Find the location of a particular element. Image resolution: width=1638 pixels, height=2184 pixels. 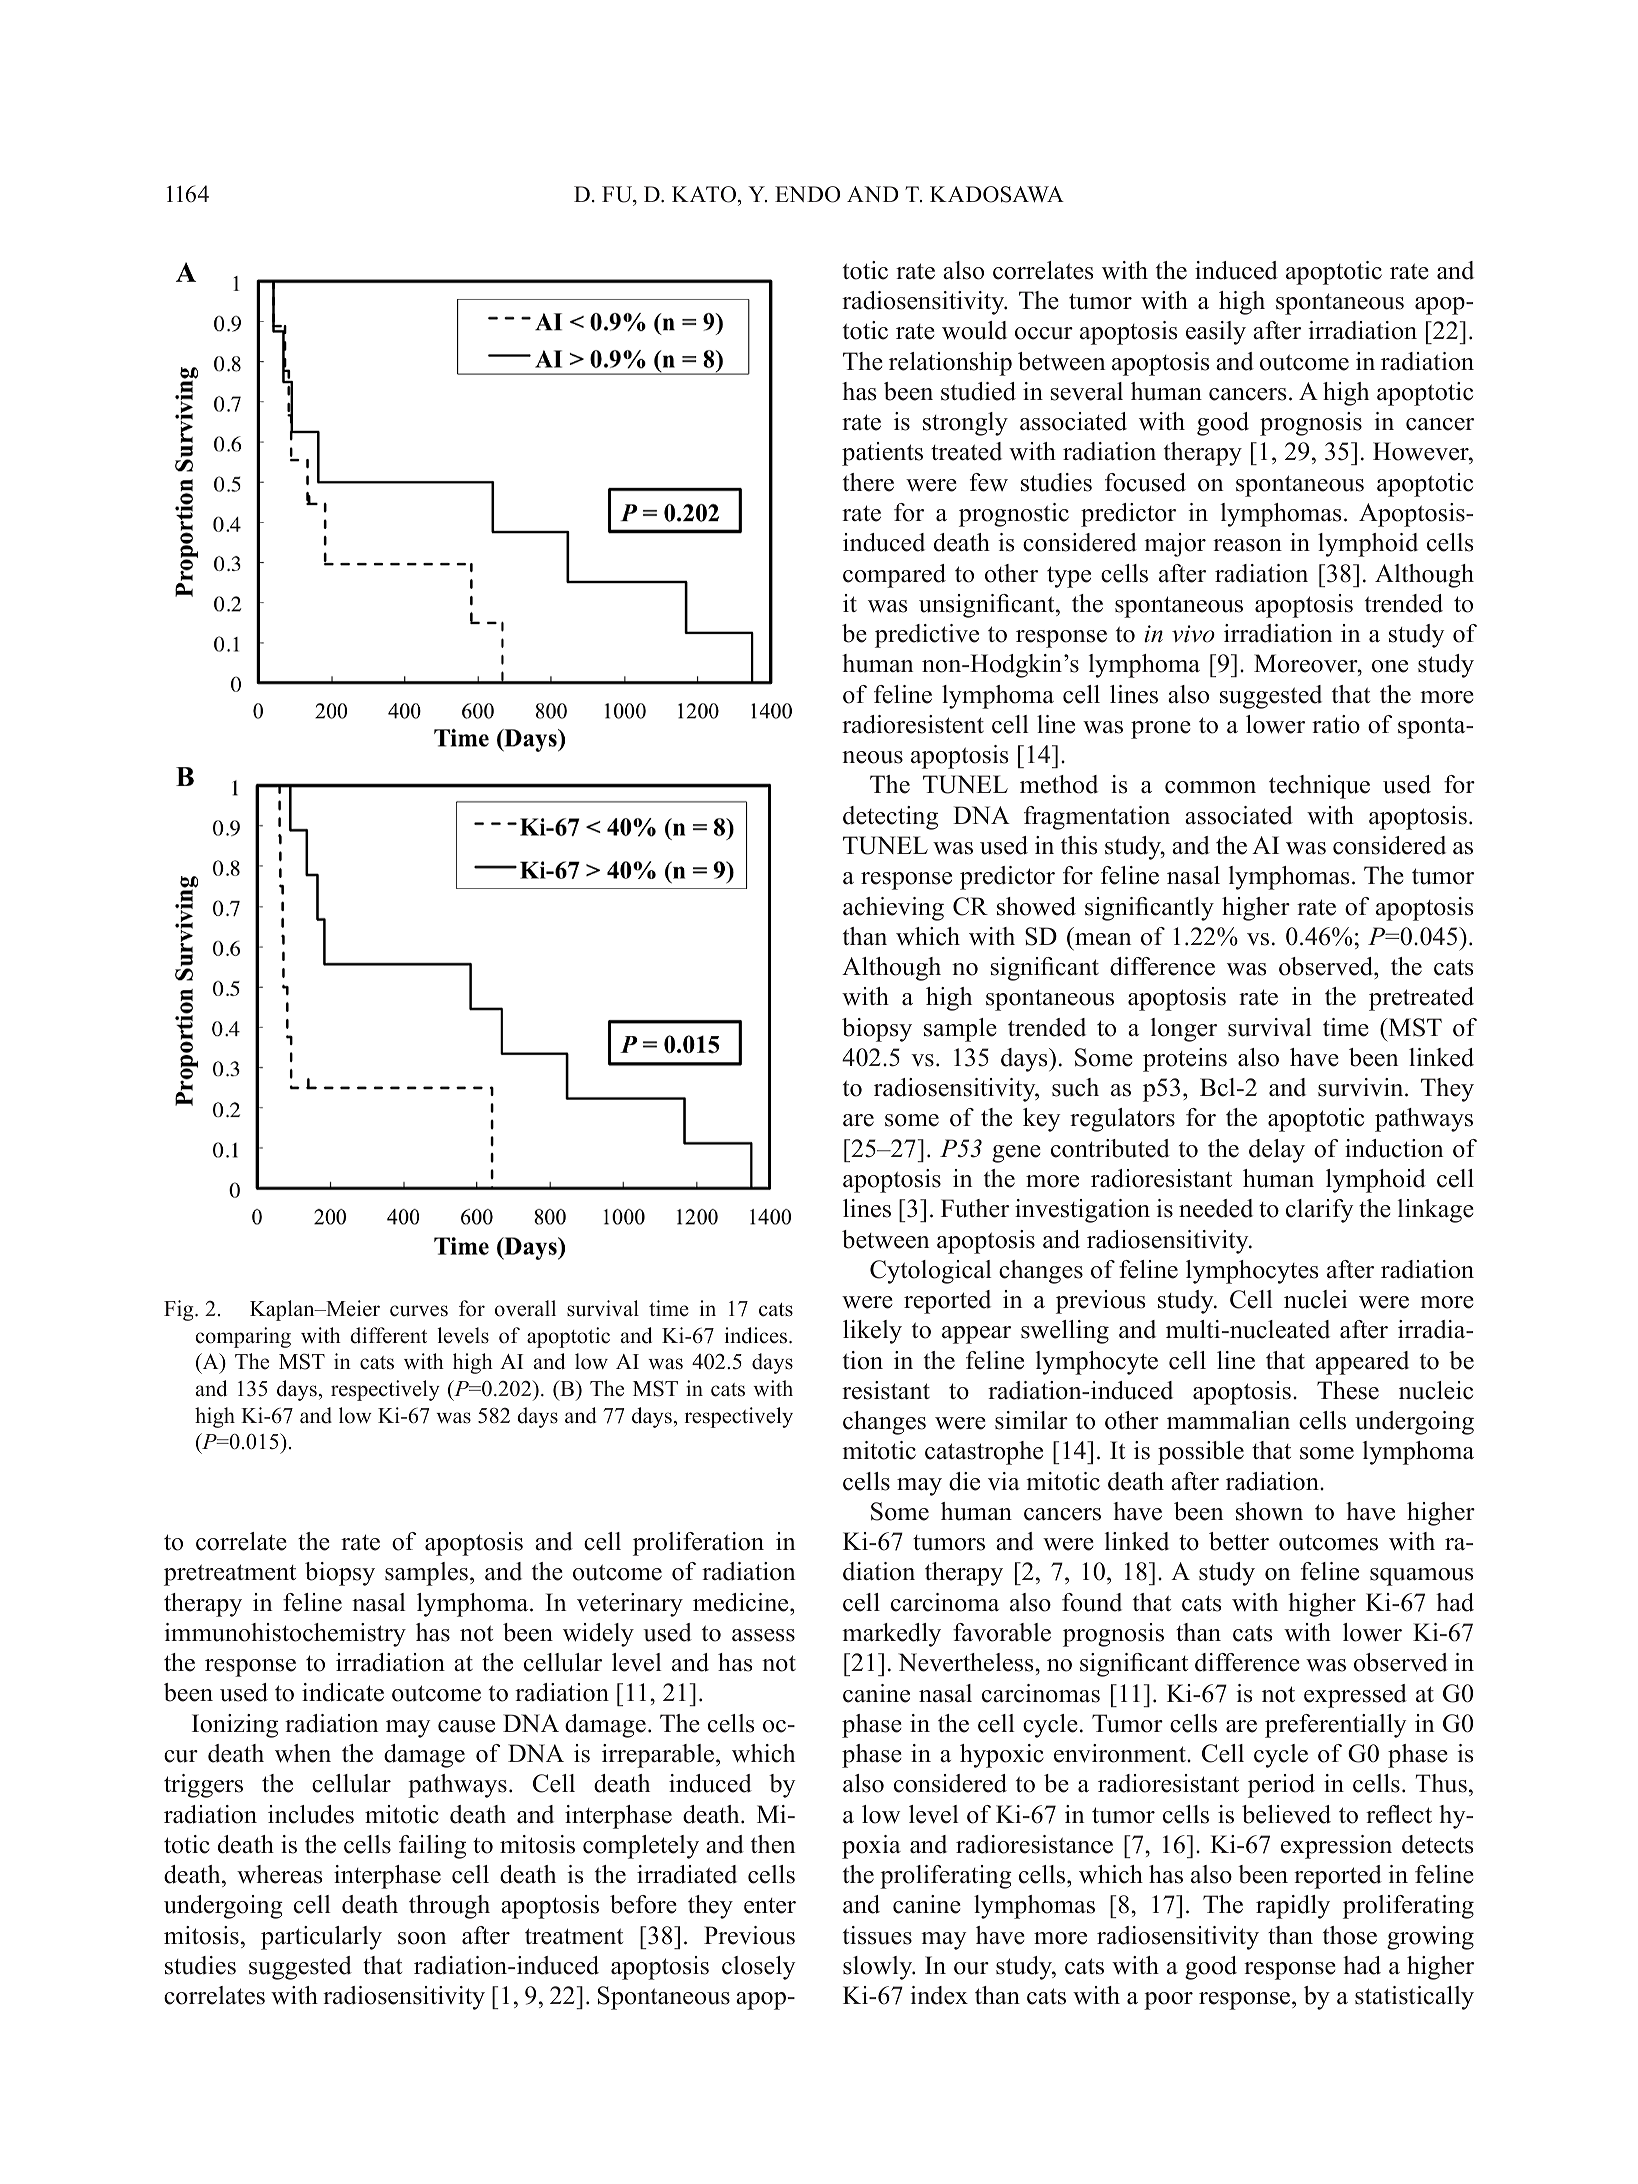

immunohistochemistry is located at coordinates (285, 1635).
